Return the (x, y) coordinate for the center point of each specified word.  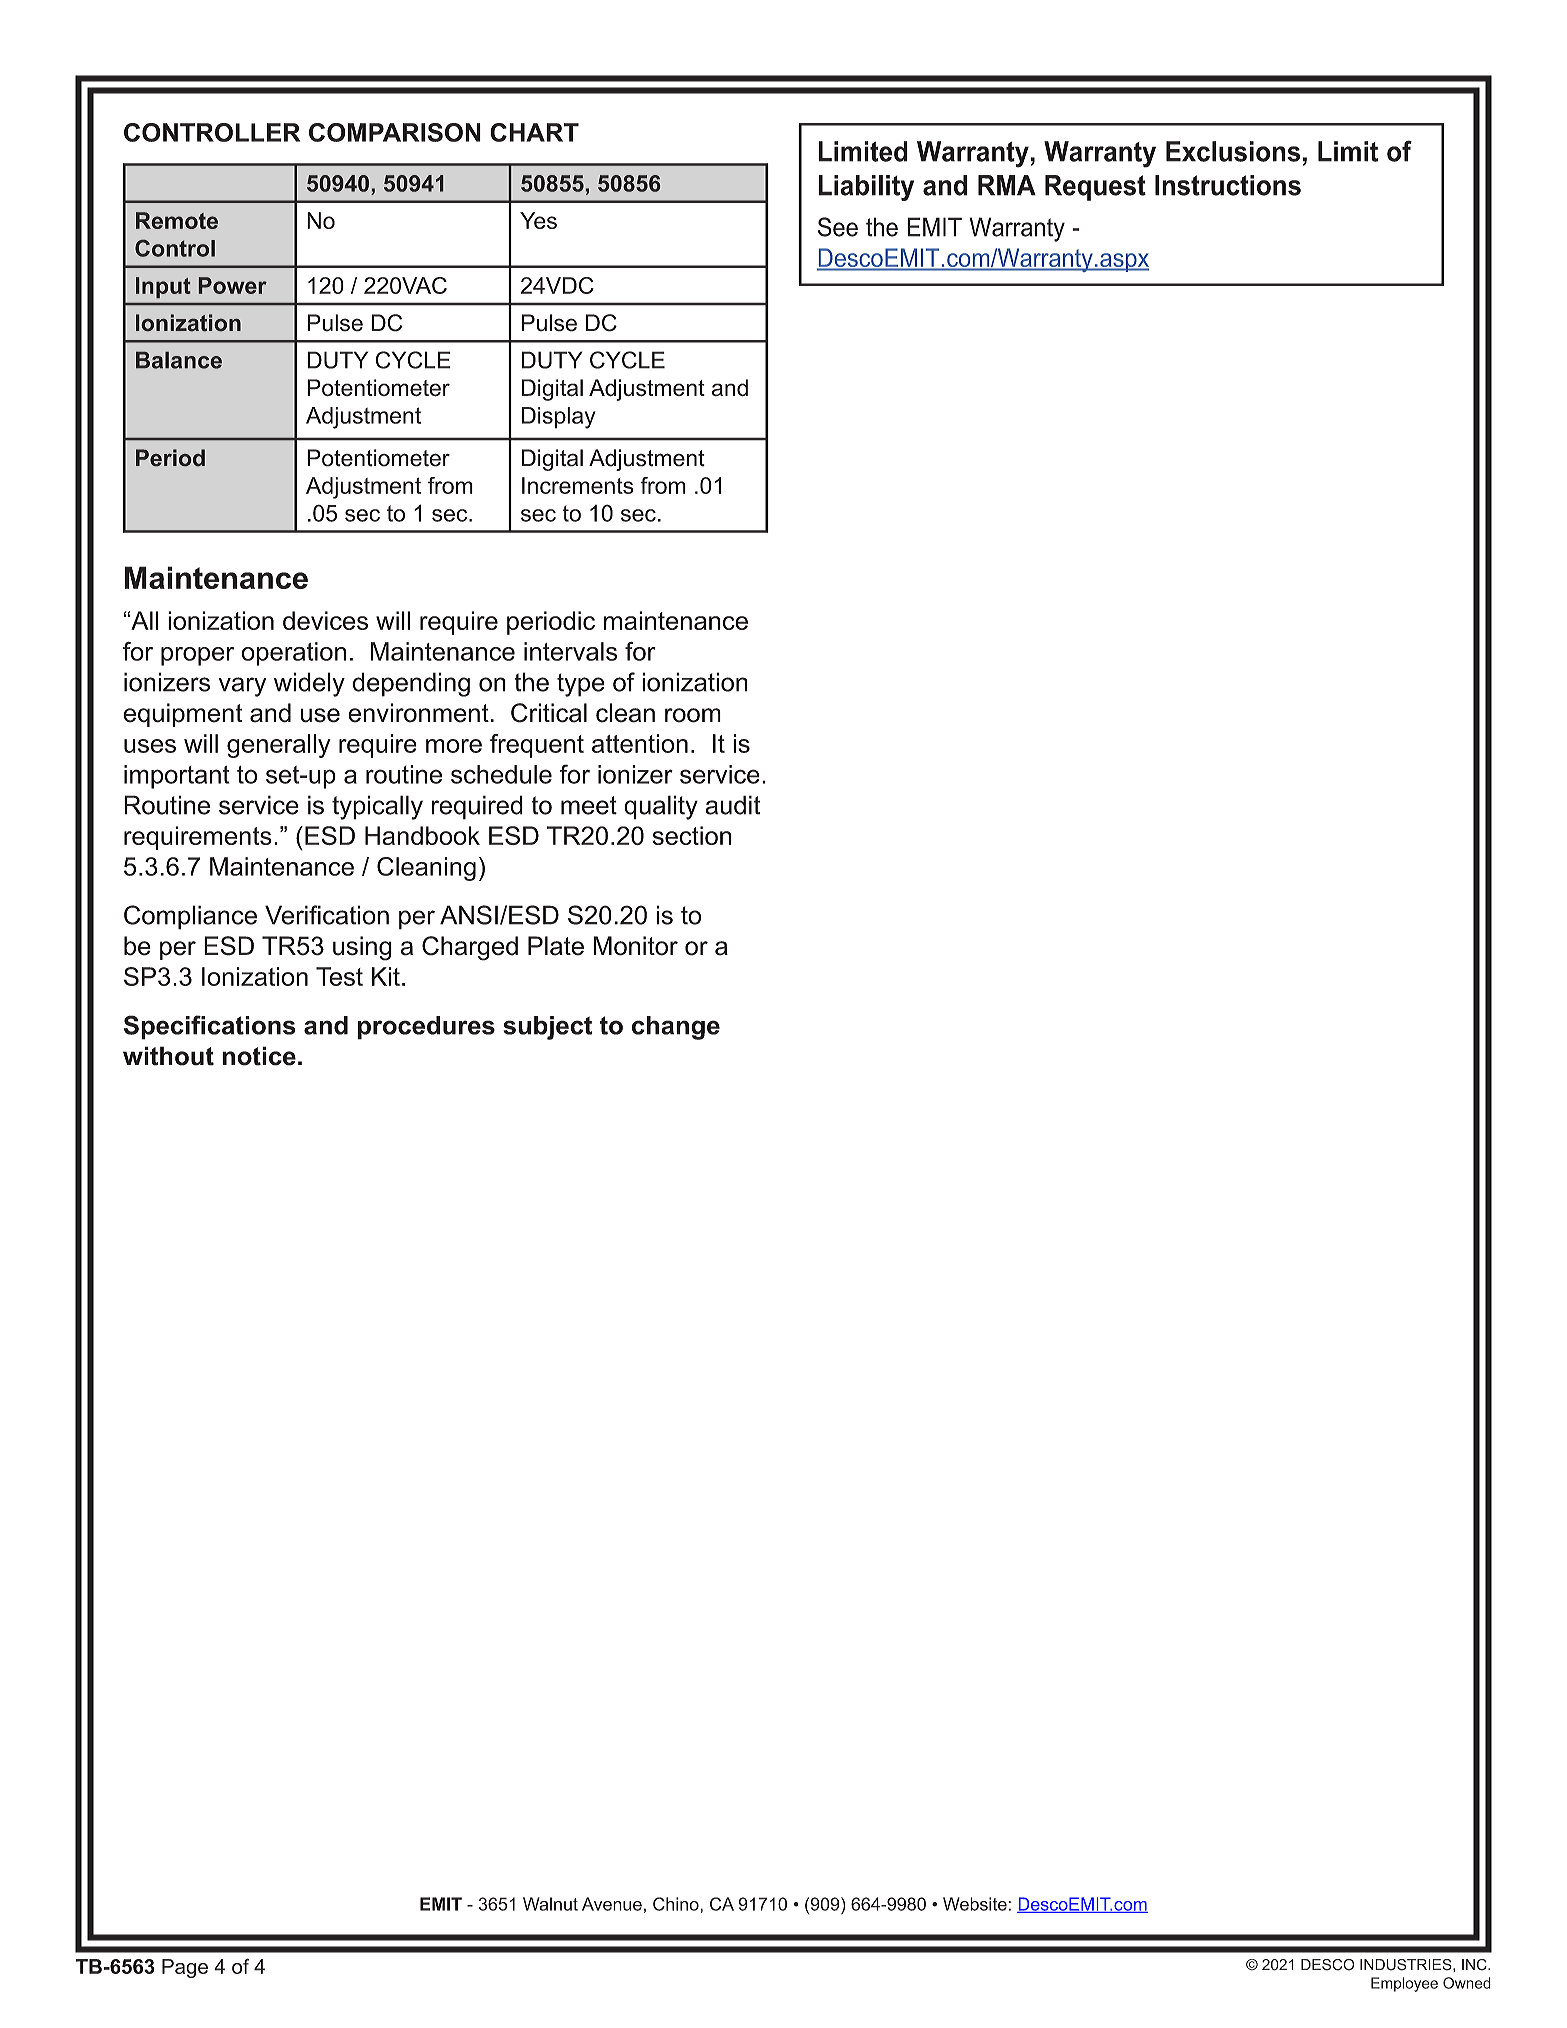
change (676, 1028)
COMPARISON (395, 132)
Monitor (636, 946)
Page (185, 1968)
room (693, 715)
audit (732, 805)
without (168, 1056)
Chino (677, 1904)
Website (975, 1904)
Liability (866, 188)
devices (325, 620)
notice (259, 1056)
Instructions (1228, 185)
